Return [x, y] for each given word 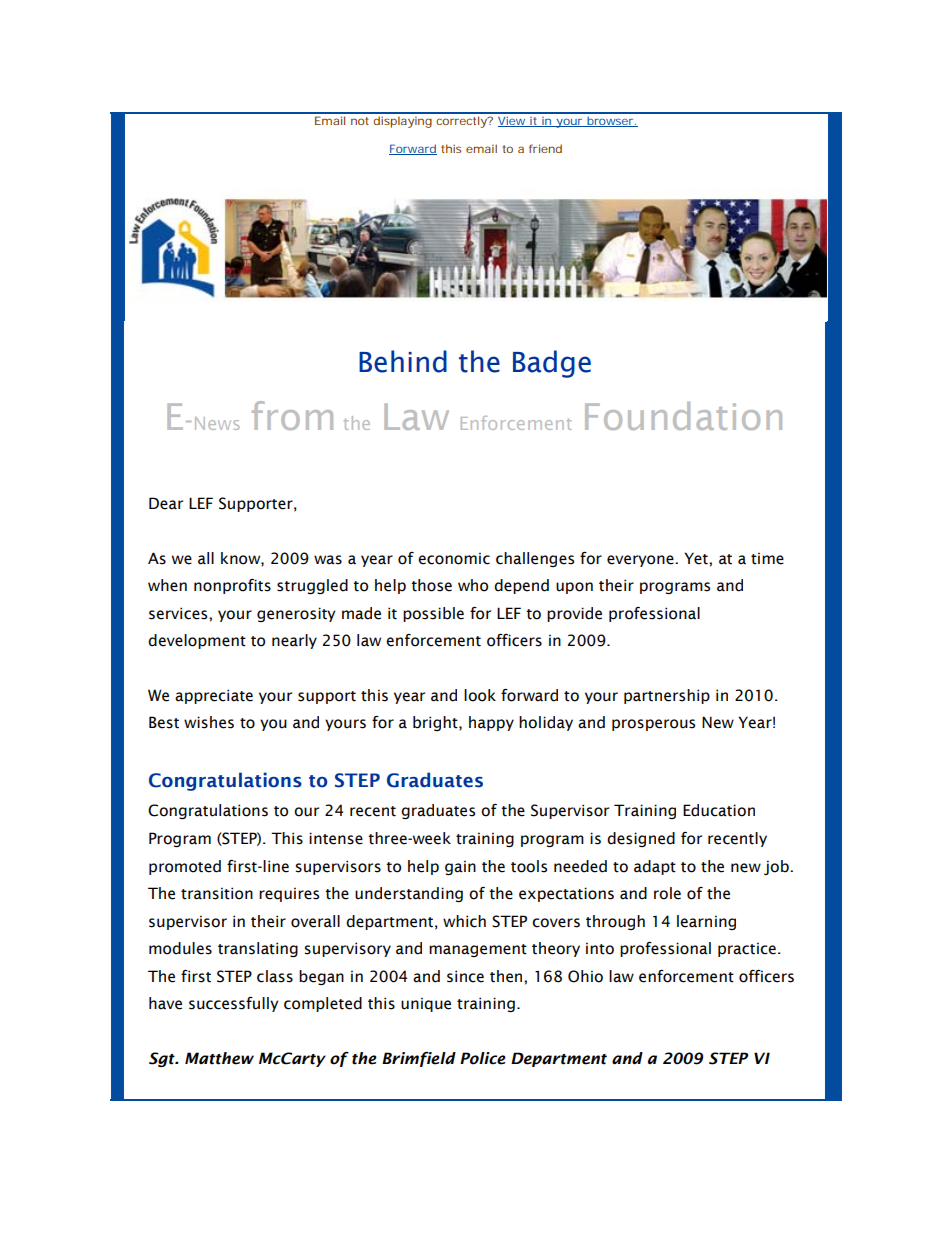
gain [460, 867]
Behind [403, 361]
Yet [697, 558]
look [480, 695]
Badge [552, 364]
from [292, 415]
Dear [166, 503]
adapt [655, 867]
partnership [667, 696]
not [360, 121]
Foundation [683, 416]
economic [454, 558]
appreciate [214, 696]
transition [217, 893]
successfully [234, 1004]
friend [545, 148]
